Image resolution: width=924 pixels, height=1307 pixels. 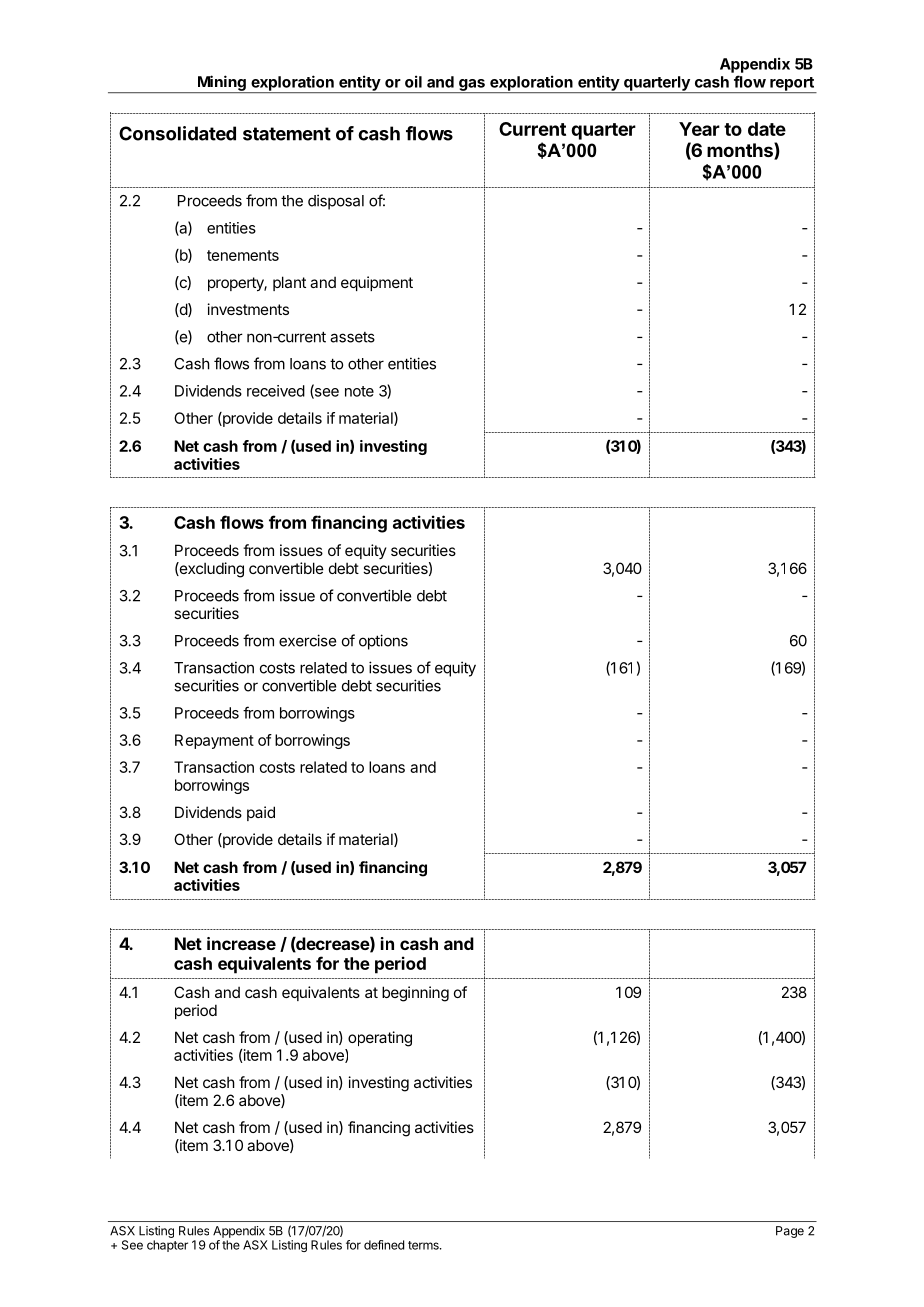 What do you see at coordinates (472, 86) in the image?
I see `gas` at bounding box center [472, 86].
